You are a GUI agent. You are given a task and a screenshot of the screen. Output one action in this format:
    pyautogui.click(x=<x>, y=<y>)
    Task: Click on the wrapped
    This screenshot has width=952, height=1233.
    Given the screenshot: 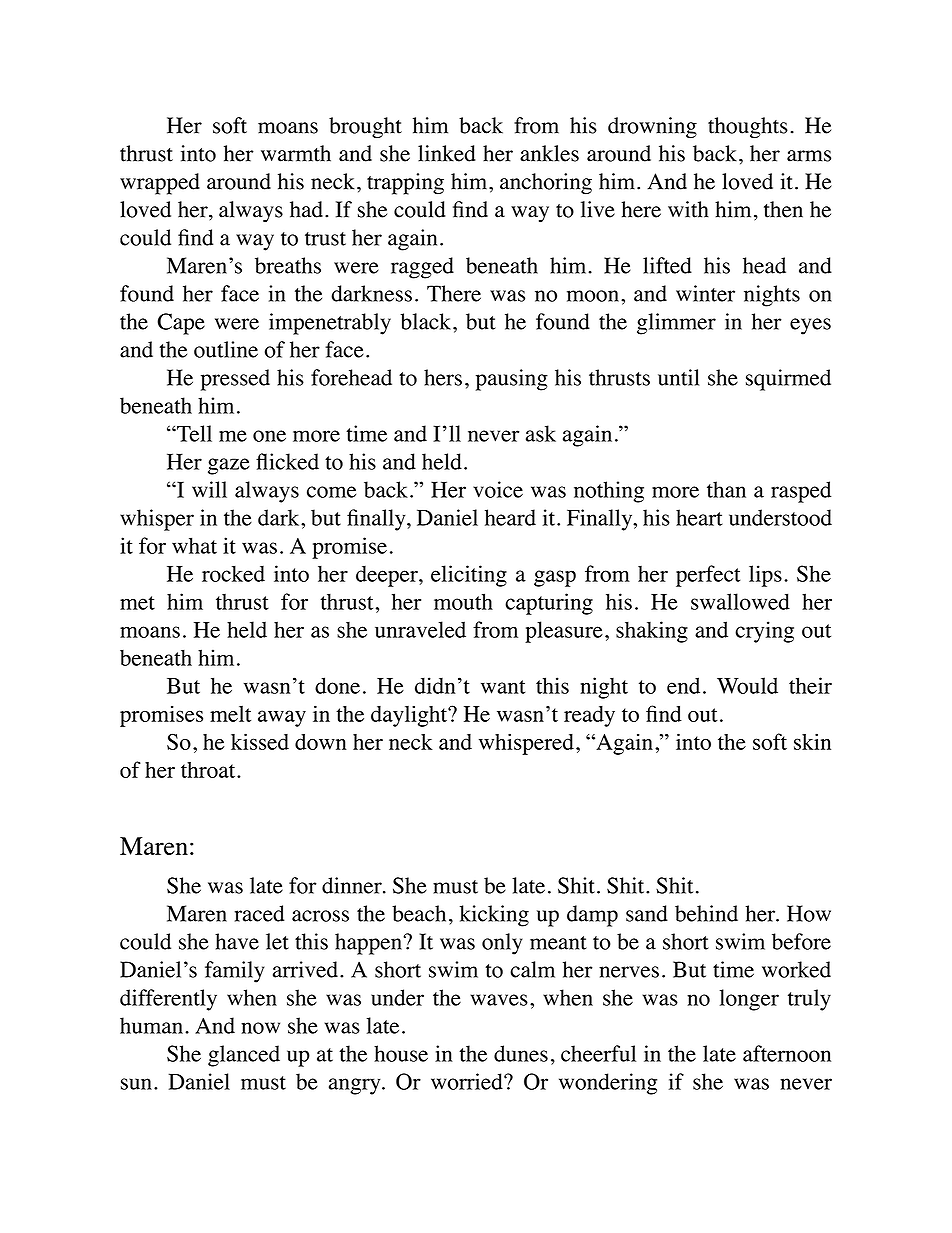 What is the action you would take?
    pyautogui.click(x=160, y=184)
